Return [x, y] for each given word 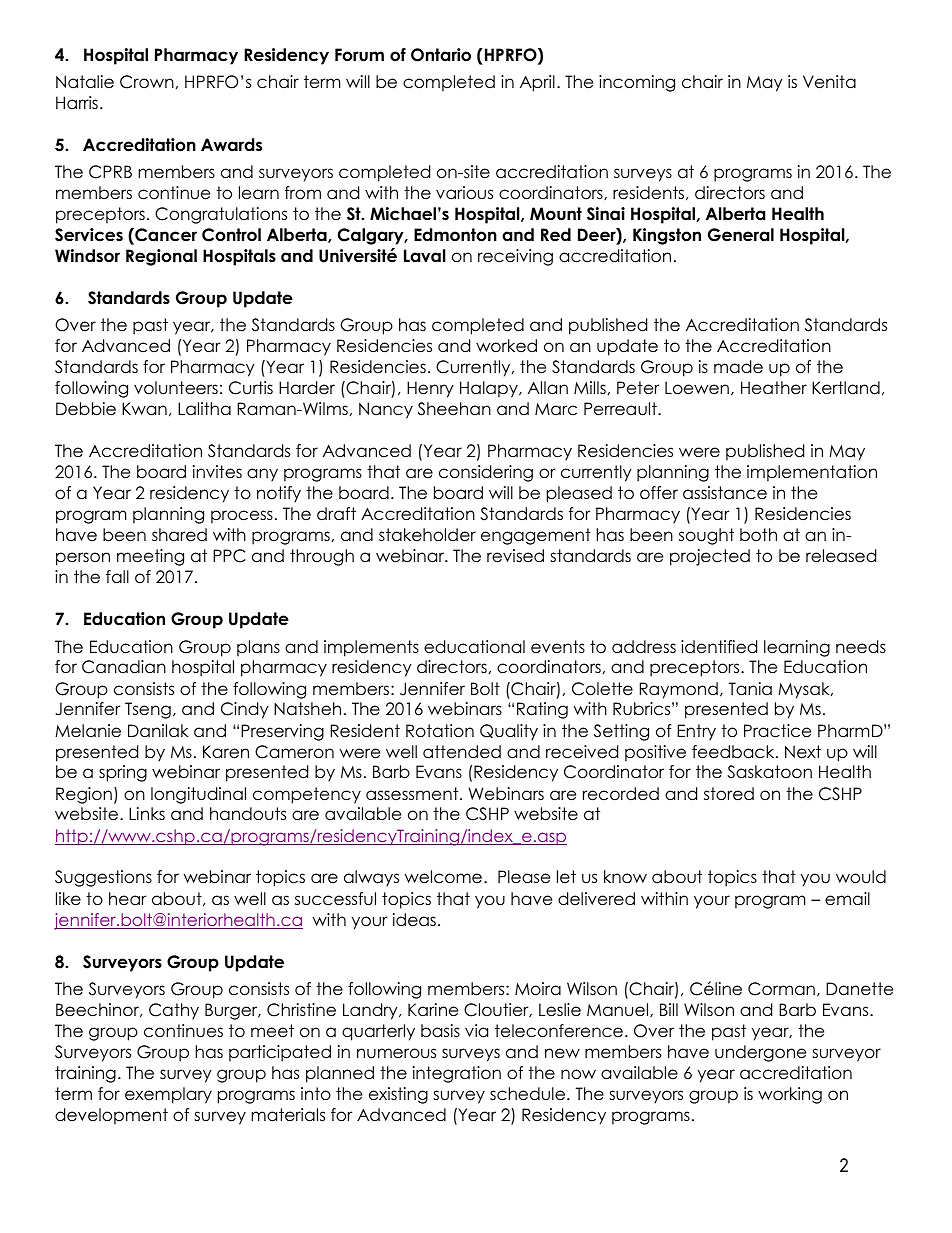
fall [117, 577]
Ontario [441, 55]
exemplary [168, 1095]
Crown [147, 82]
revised [515, 556]
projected [710, 557]
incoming [637, 83]
